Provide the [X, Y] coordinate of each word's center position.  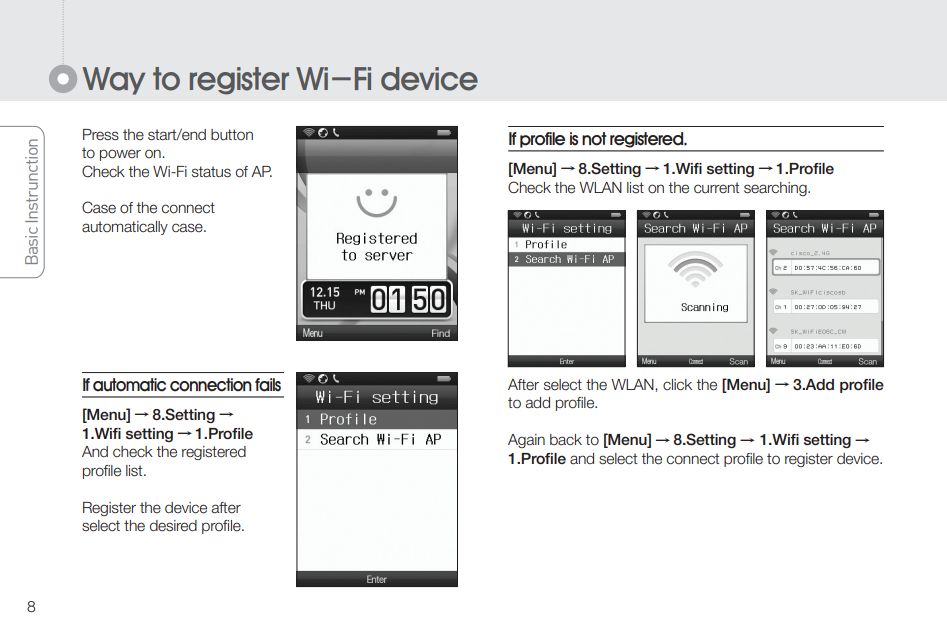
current [716, 188]
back [566, 439]
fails [268, 385]
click [677, 385]
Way [113, 81]
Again [526, 441]
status [211, 172]
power [120, 155]
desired [173, 526]
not [594, 139]
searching [776, 189]
